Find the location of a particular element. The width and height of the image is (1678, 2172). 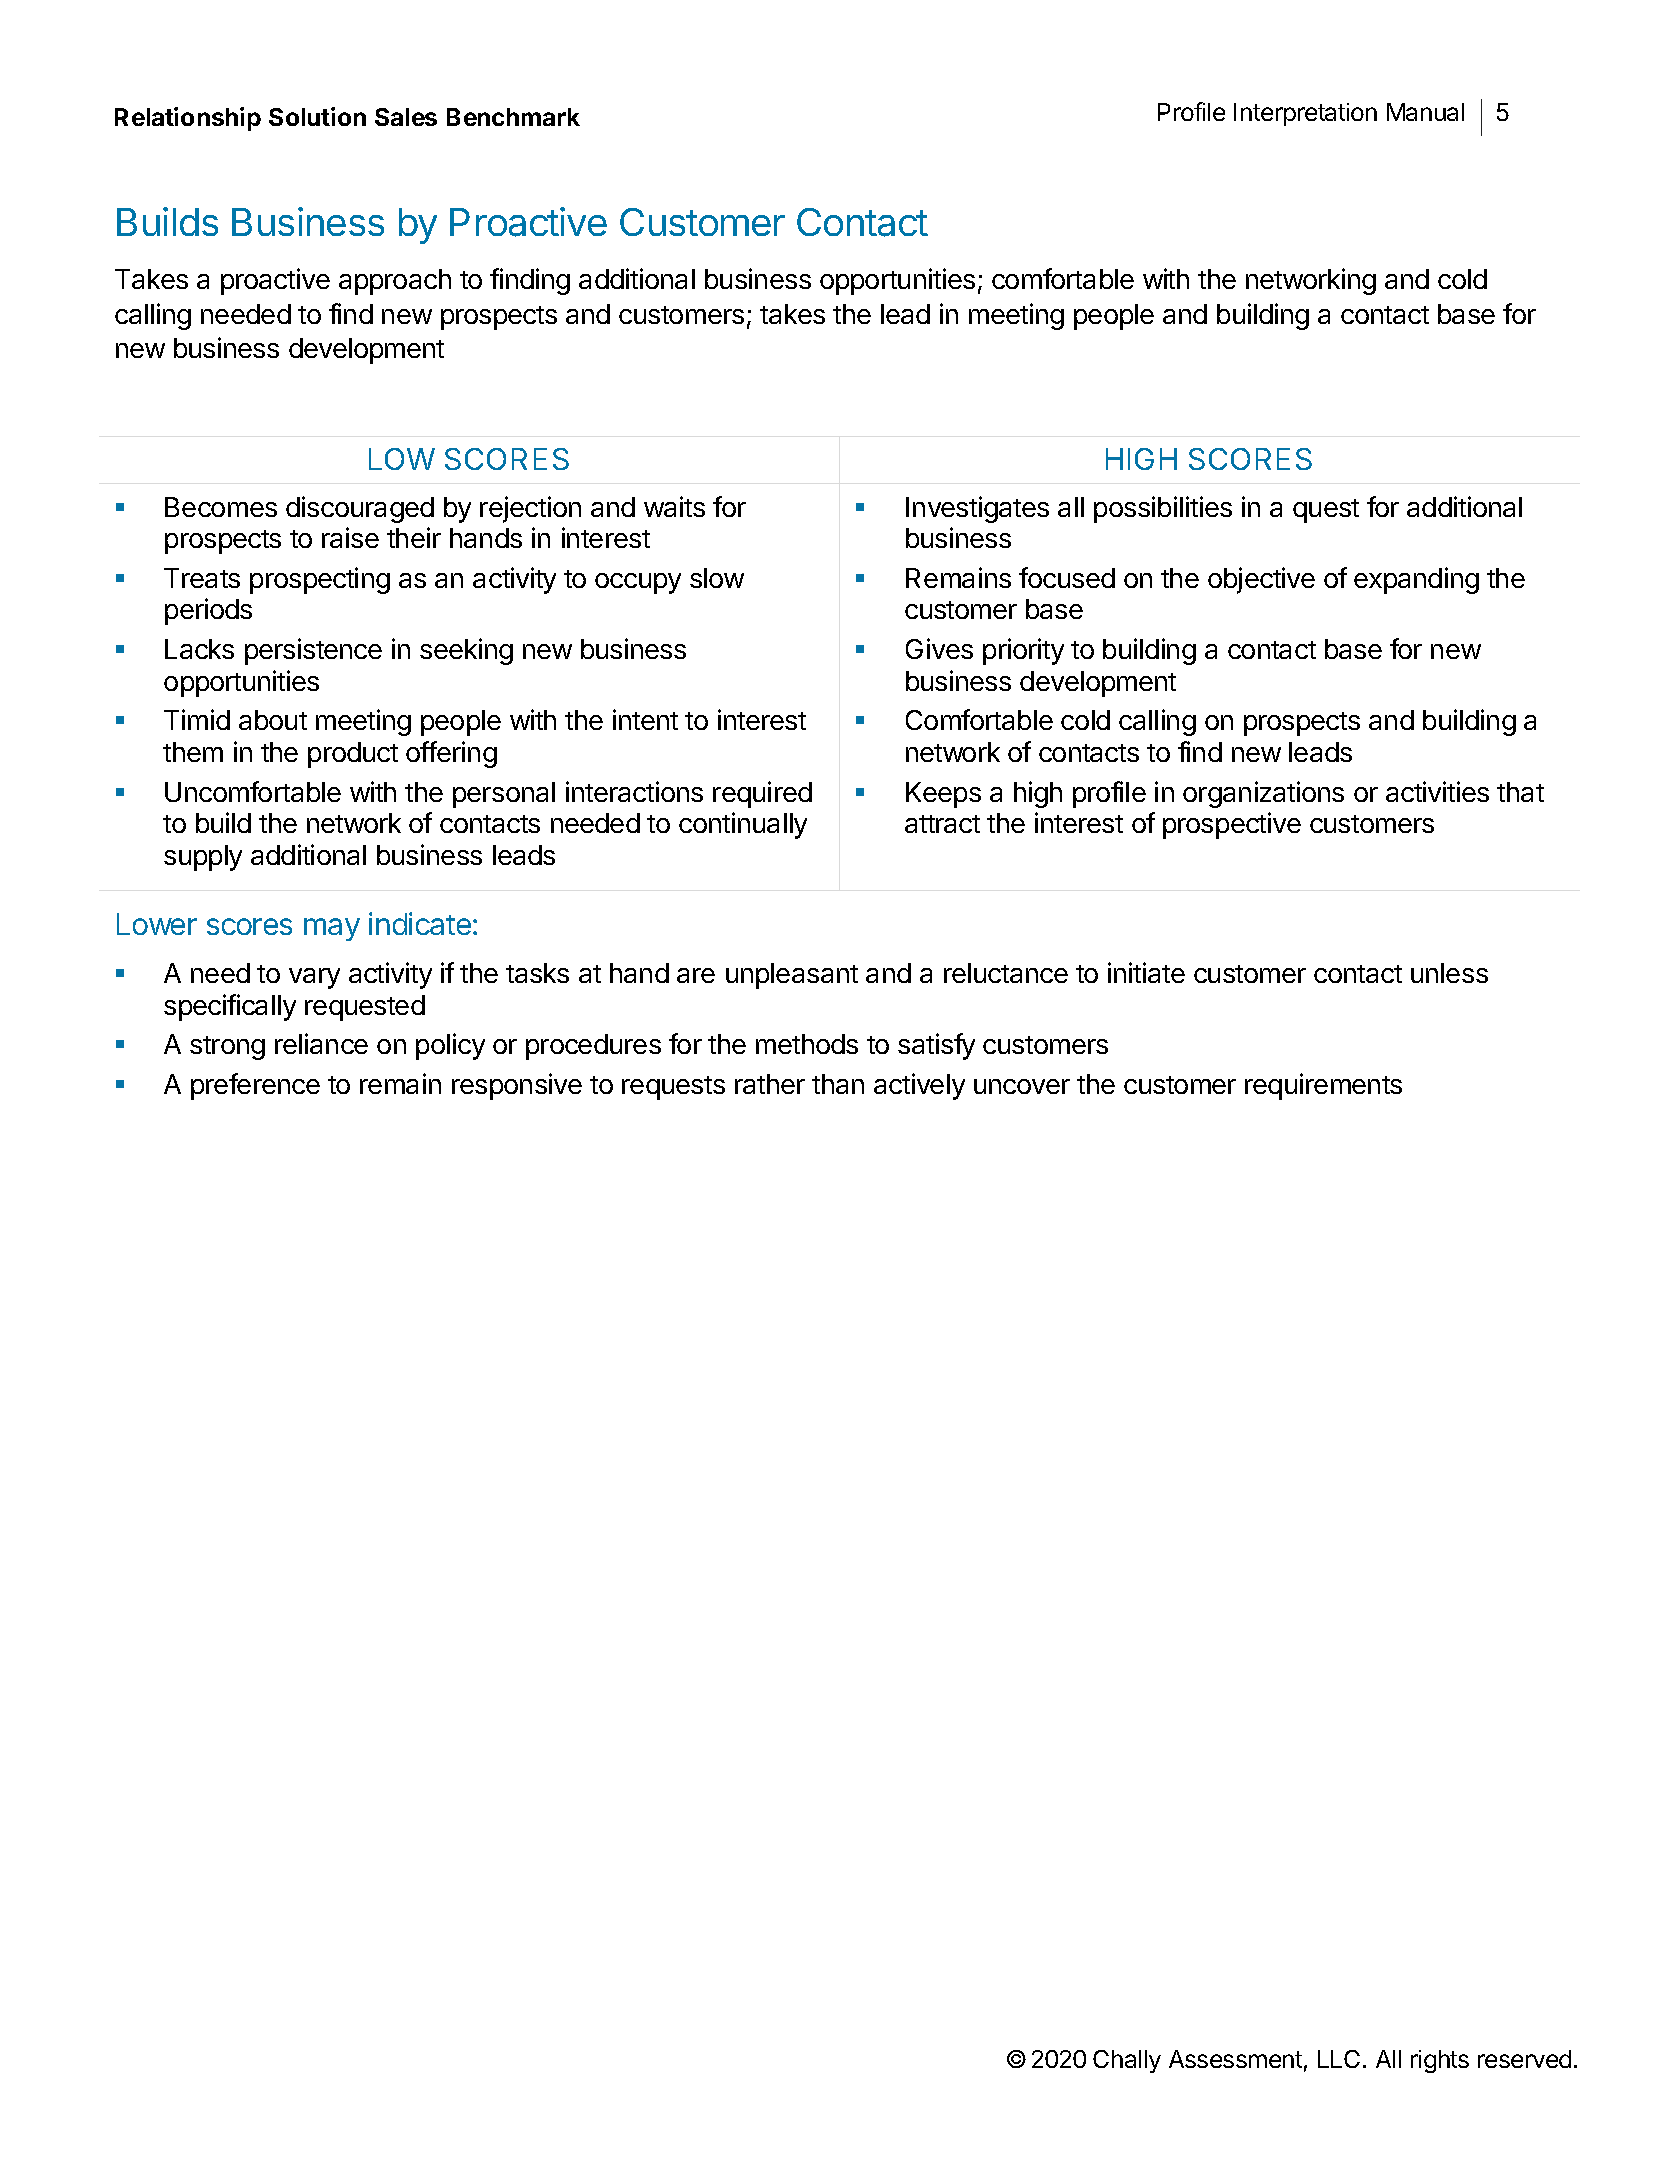

LLC is located at coordinates (1339, 2059).
